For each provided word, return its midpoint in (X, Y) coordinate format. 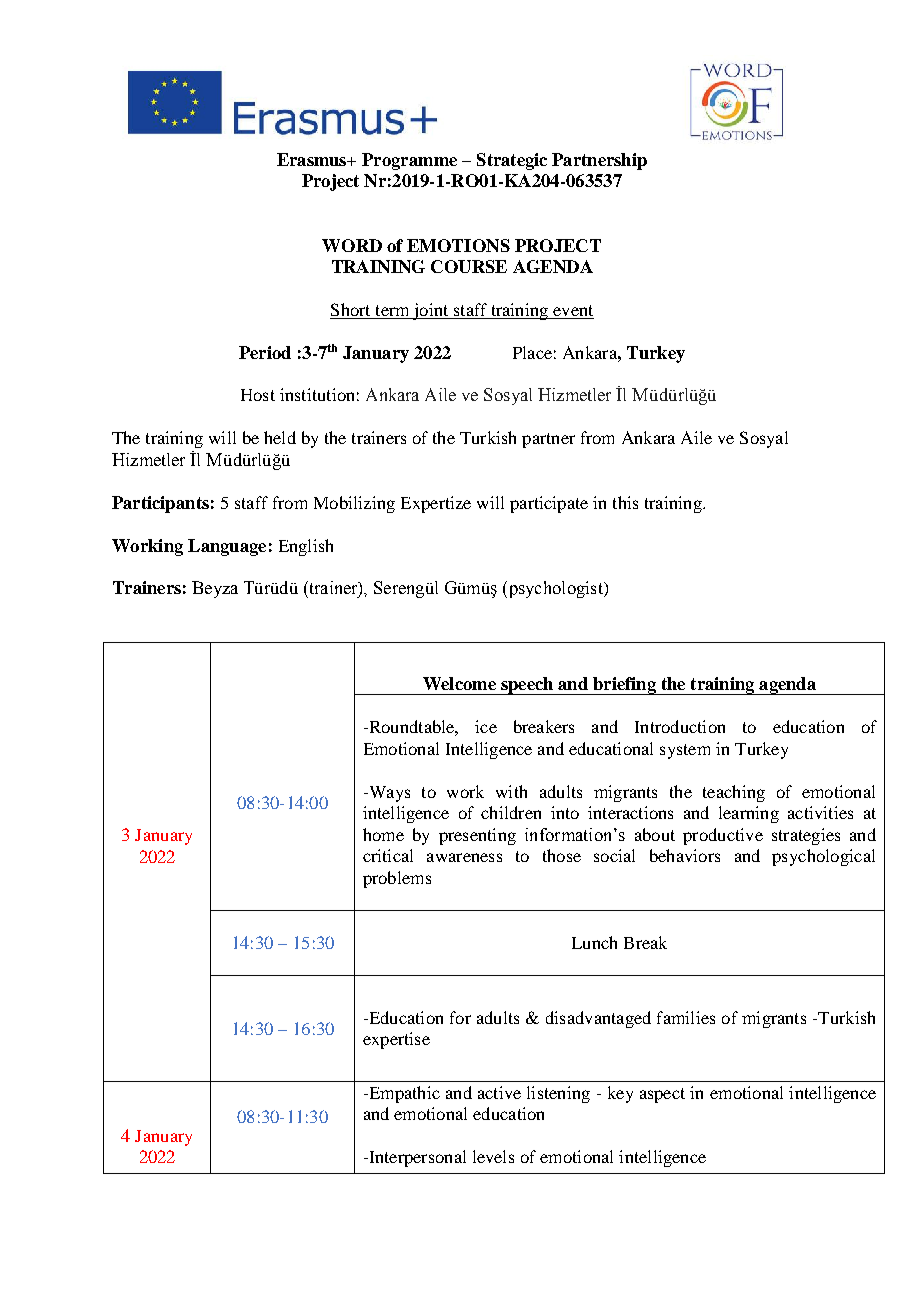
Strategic (512, 161)
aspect (662, 1095)
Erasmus (313, 159)
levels (493, 1156)
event (573, 310)
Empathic (403, 1094)
